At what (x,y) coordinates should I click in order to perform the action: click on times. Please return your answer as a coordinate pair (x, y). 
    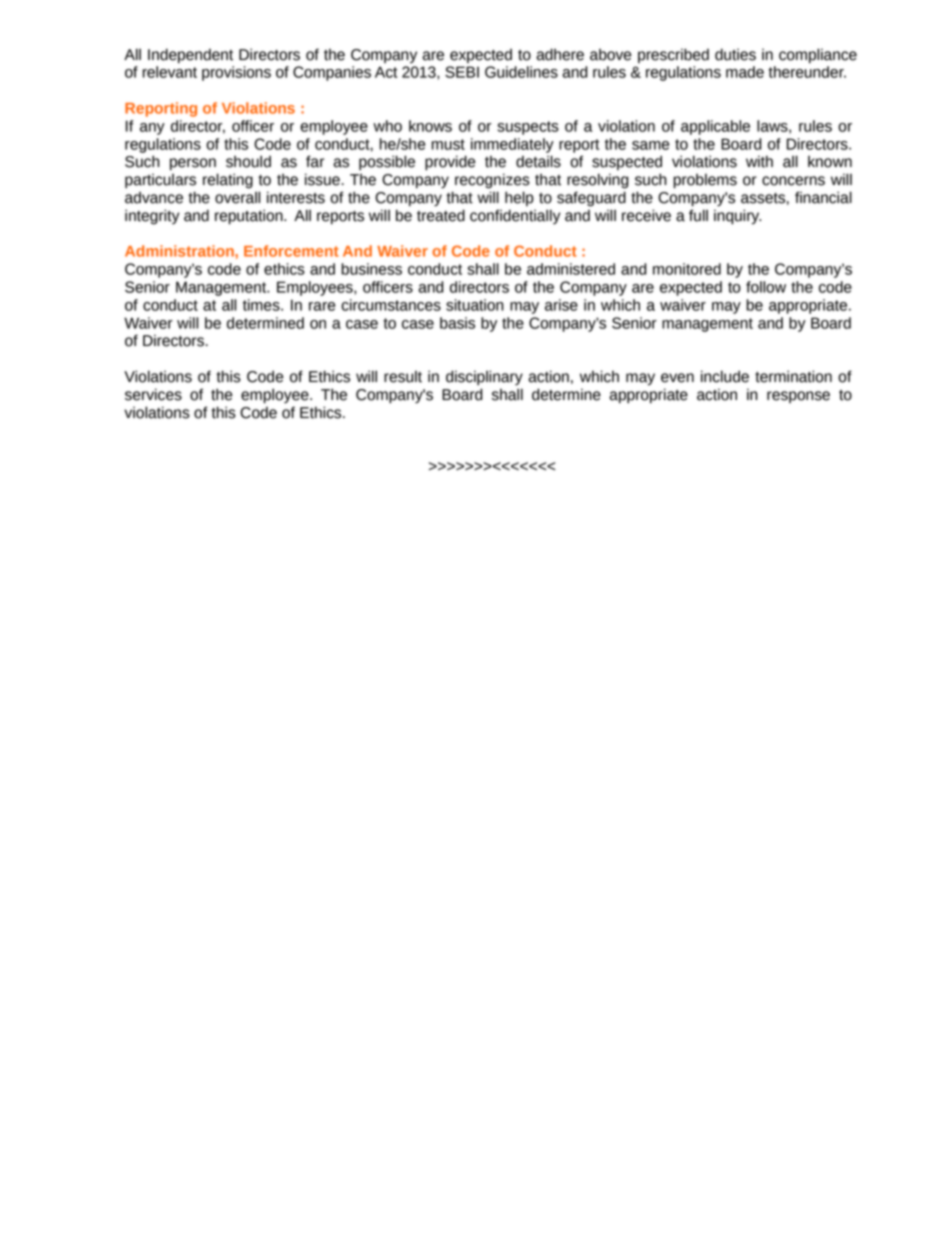
    Looking at the image, I should click on (262, 305).
